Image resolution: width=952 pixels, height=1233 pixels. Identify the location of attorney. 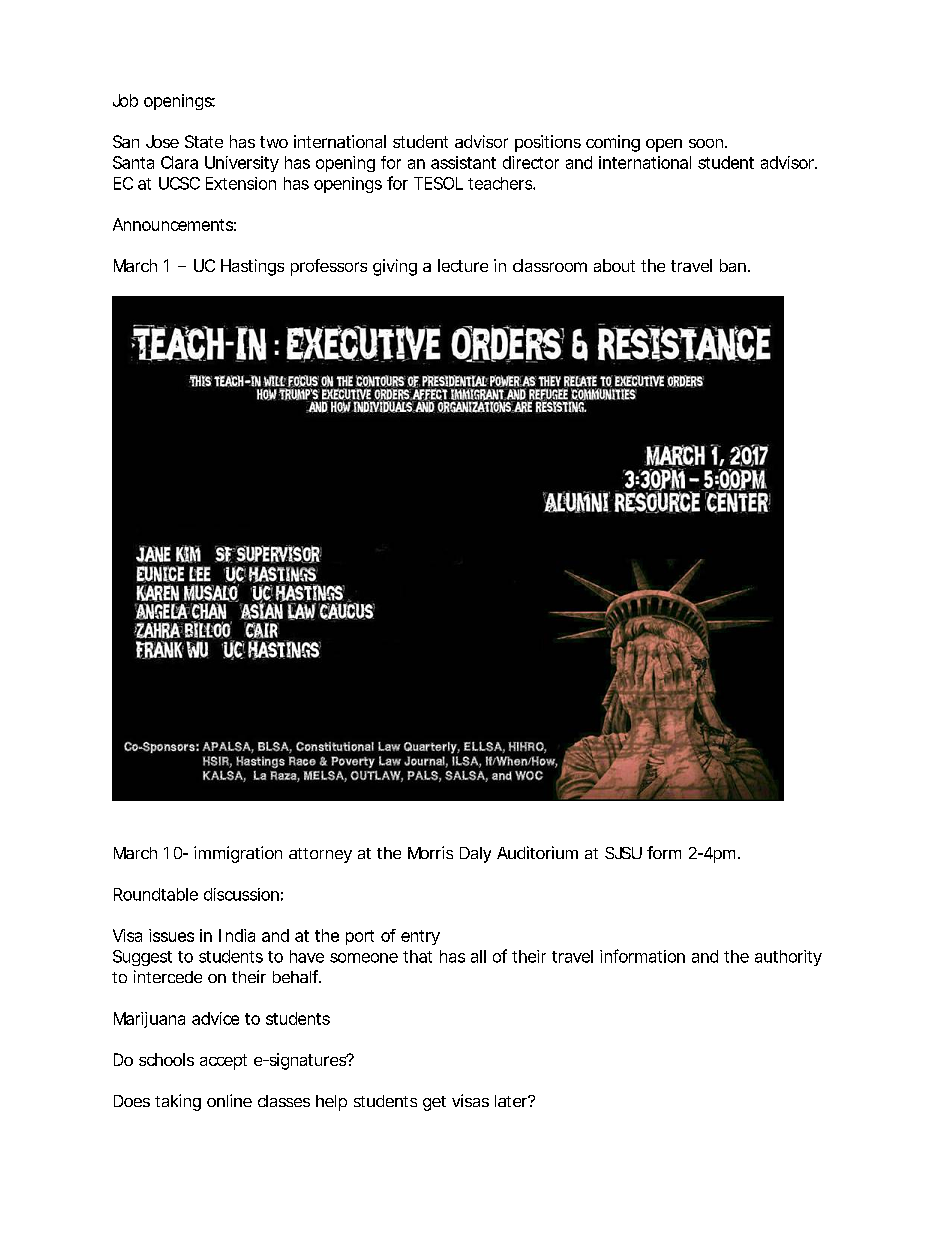
(320, 855).
